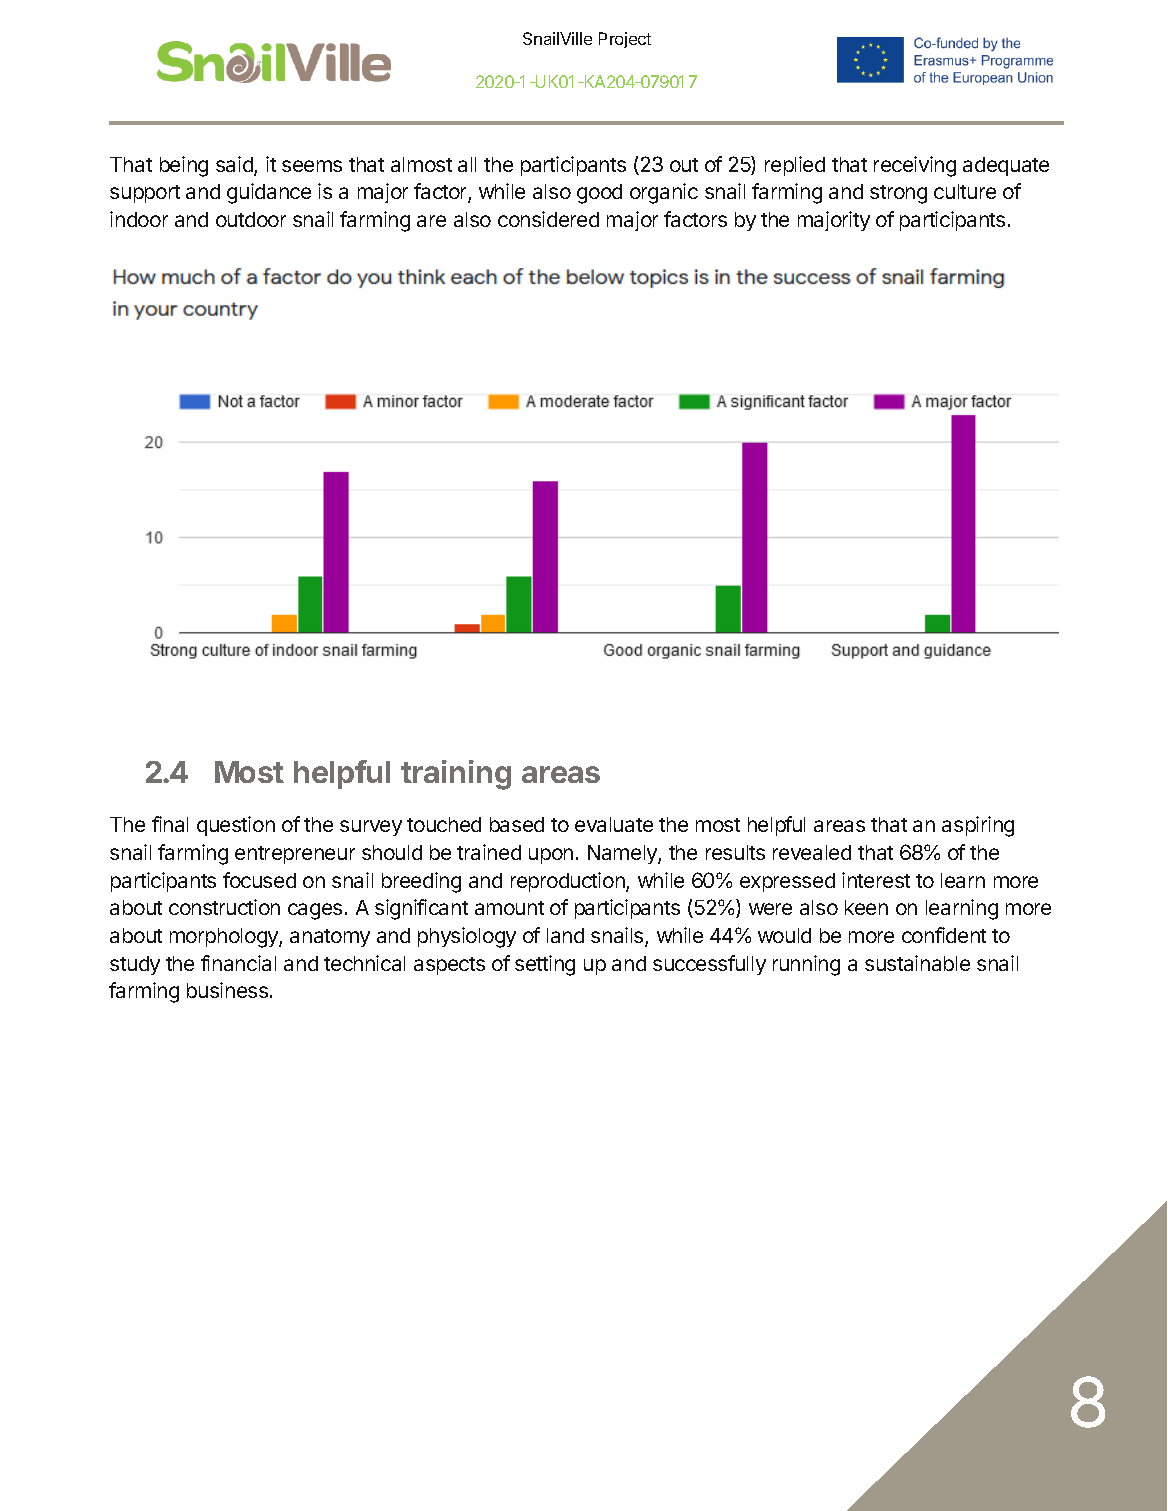  Describe the element at coordinates (917, 963) in the screenshot. I see `sustainable` at that location.
